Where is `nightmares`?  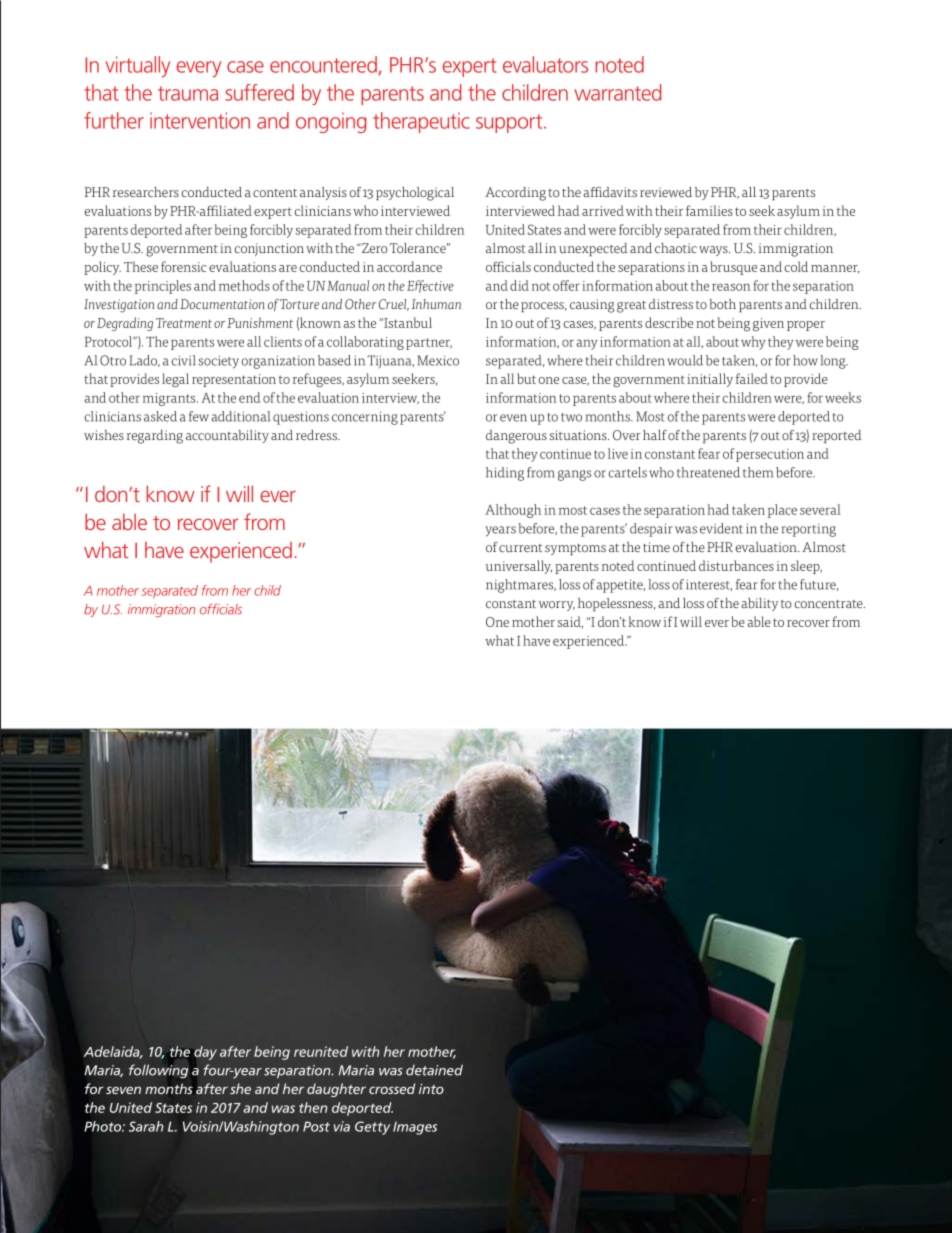
nightmares is located at coordinates (521, 586).
